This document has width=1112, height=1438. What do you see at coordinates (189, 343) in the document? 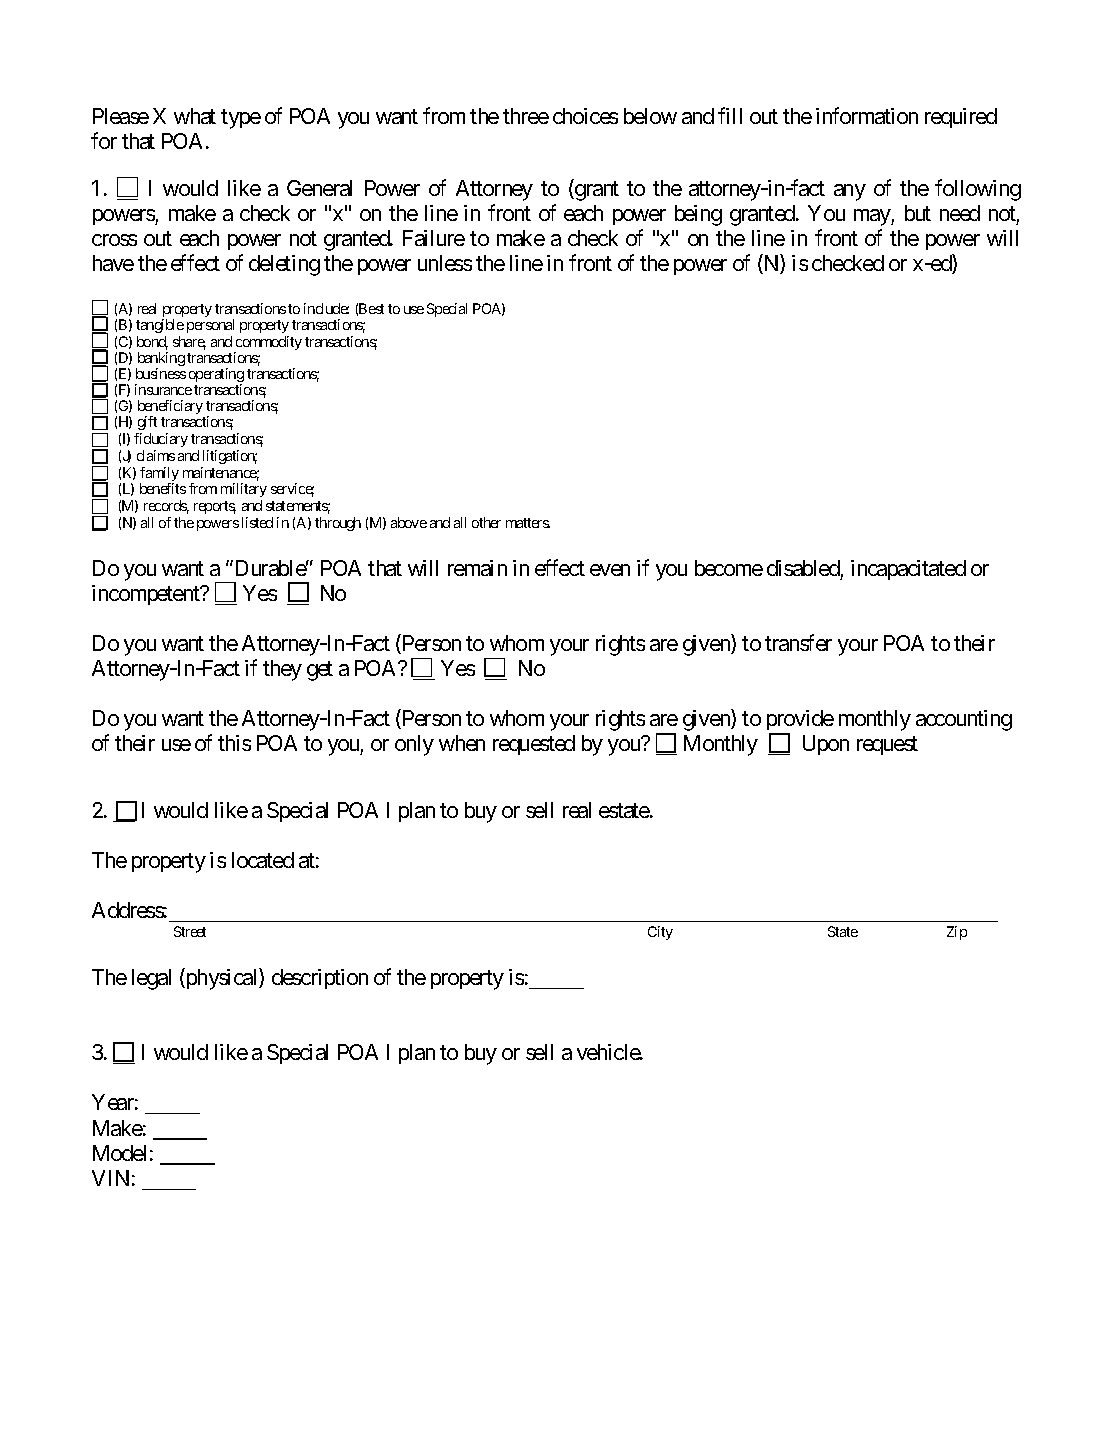
I see `share` at bounding box center [189, 343].
